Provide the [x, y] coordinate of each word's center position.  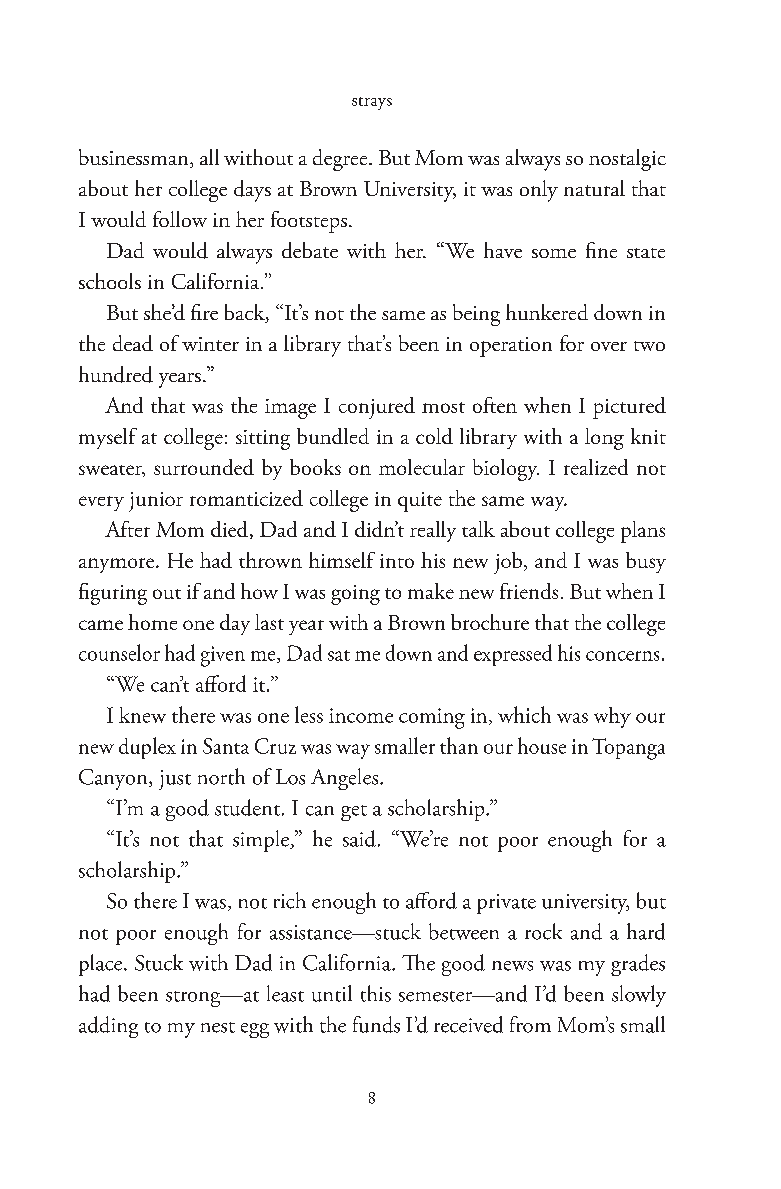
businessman [135, 158]
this [376, 993]
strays [372, 103]
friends [529, 591]
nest [218, 1027]
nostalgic [627, 160]
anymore [116, 565]
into [397, 561]
